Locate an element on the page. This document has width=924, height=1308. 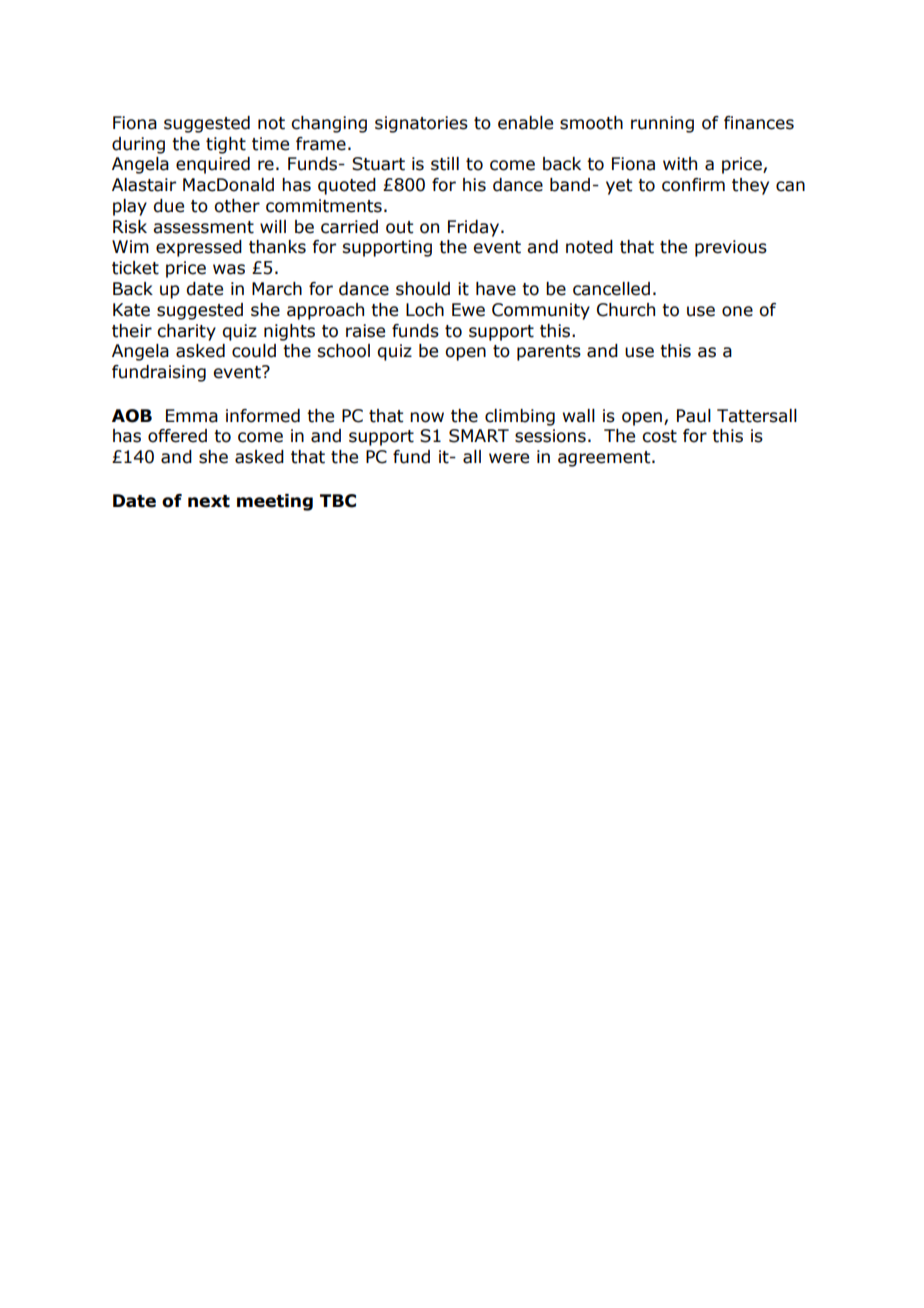
tight is located at coordinates (226, 145).
